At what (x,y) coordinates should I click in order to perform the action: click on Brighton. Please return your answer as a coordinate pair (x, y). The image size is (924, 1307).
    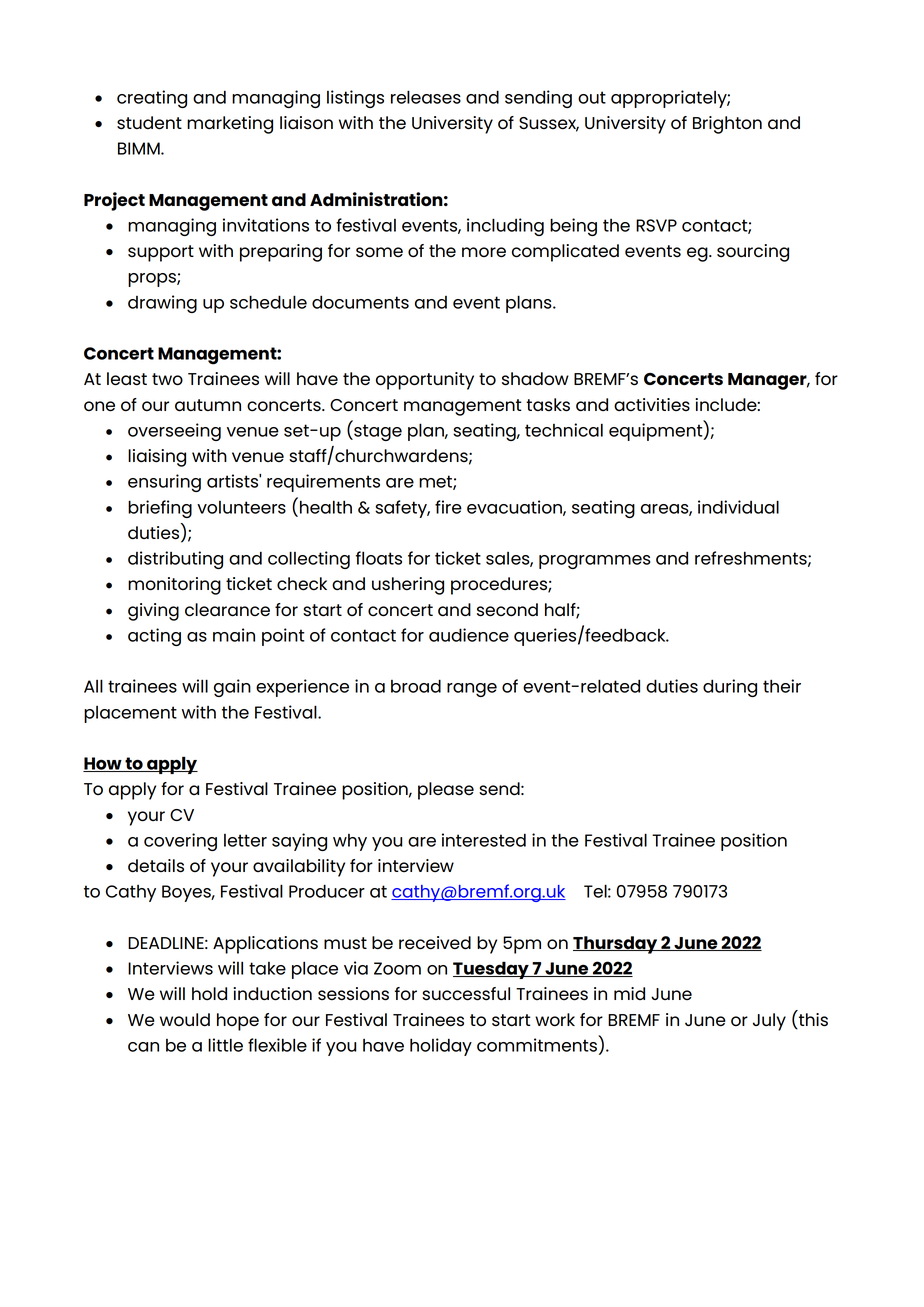
    Looking at the image, I should click on (727, 125).
